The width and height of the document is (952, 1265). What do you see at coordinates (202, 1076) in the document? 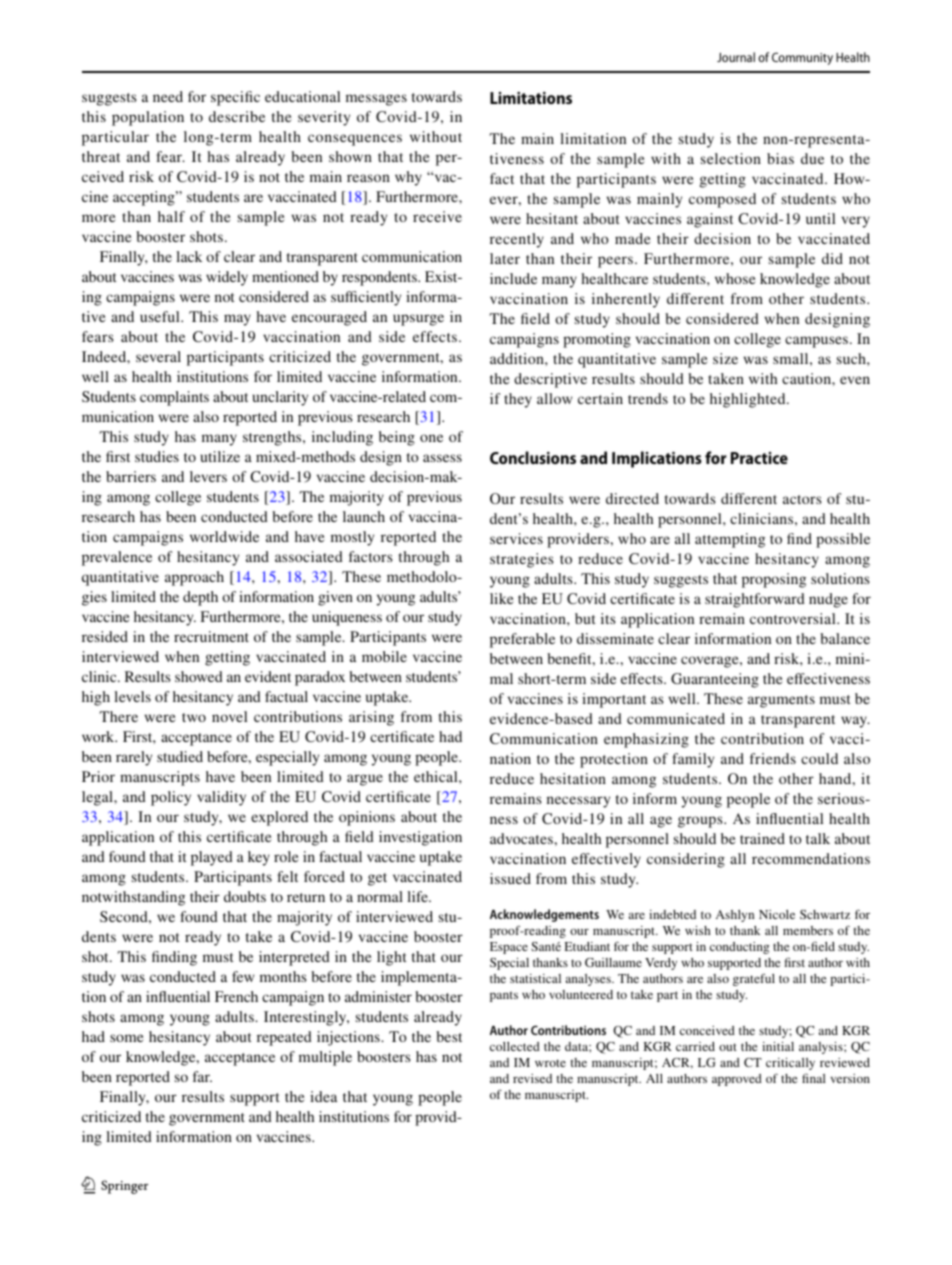
I see `far` at bounding box center [202, 1076].
